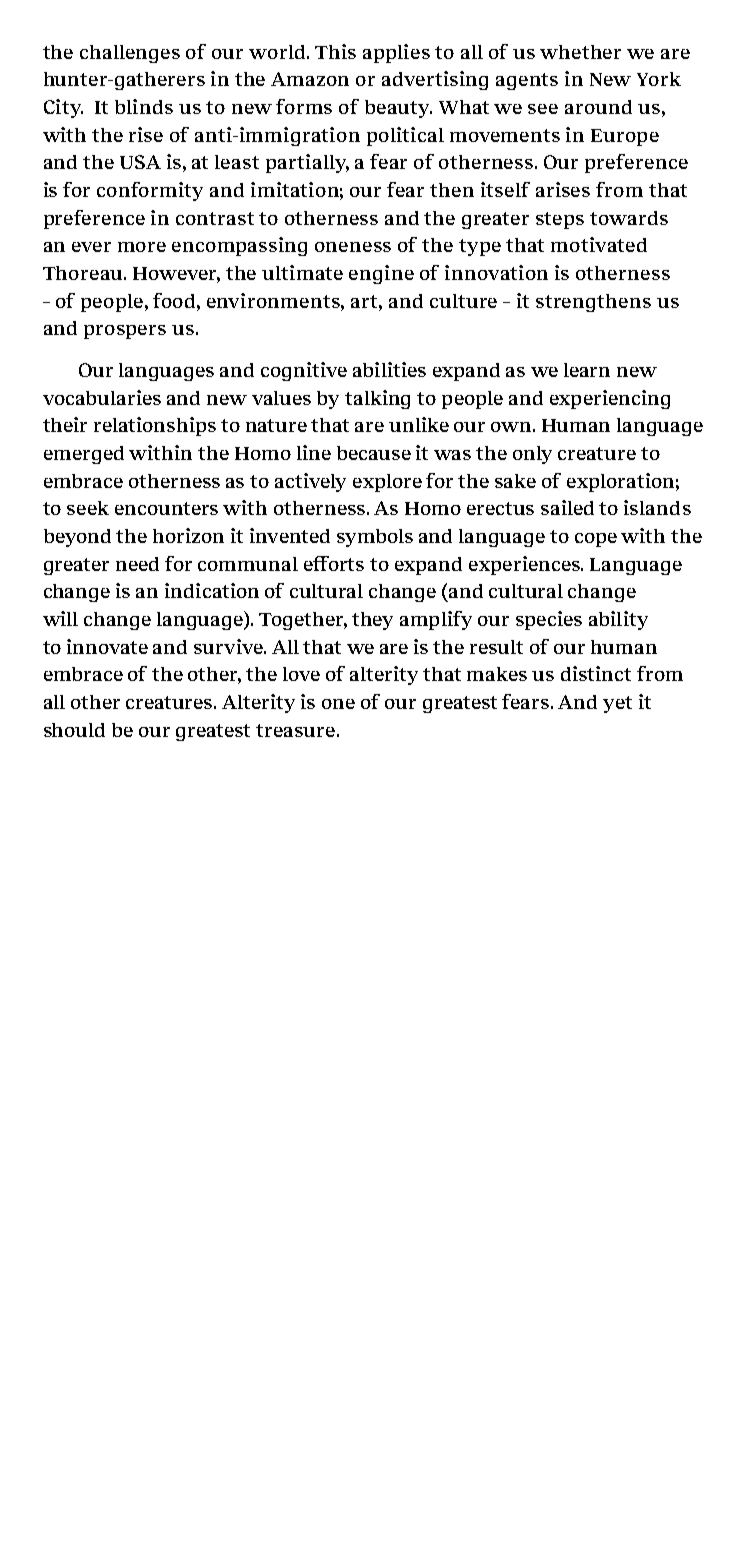 Image resolution: width=748 pixels, height=1568 pixels. I want to click on vocabularies, so click(102, 397).
